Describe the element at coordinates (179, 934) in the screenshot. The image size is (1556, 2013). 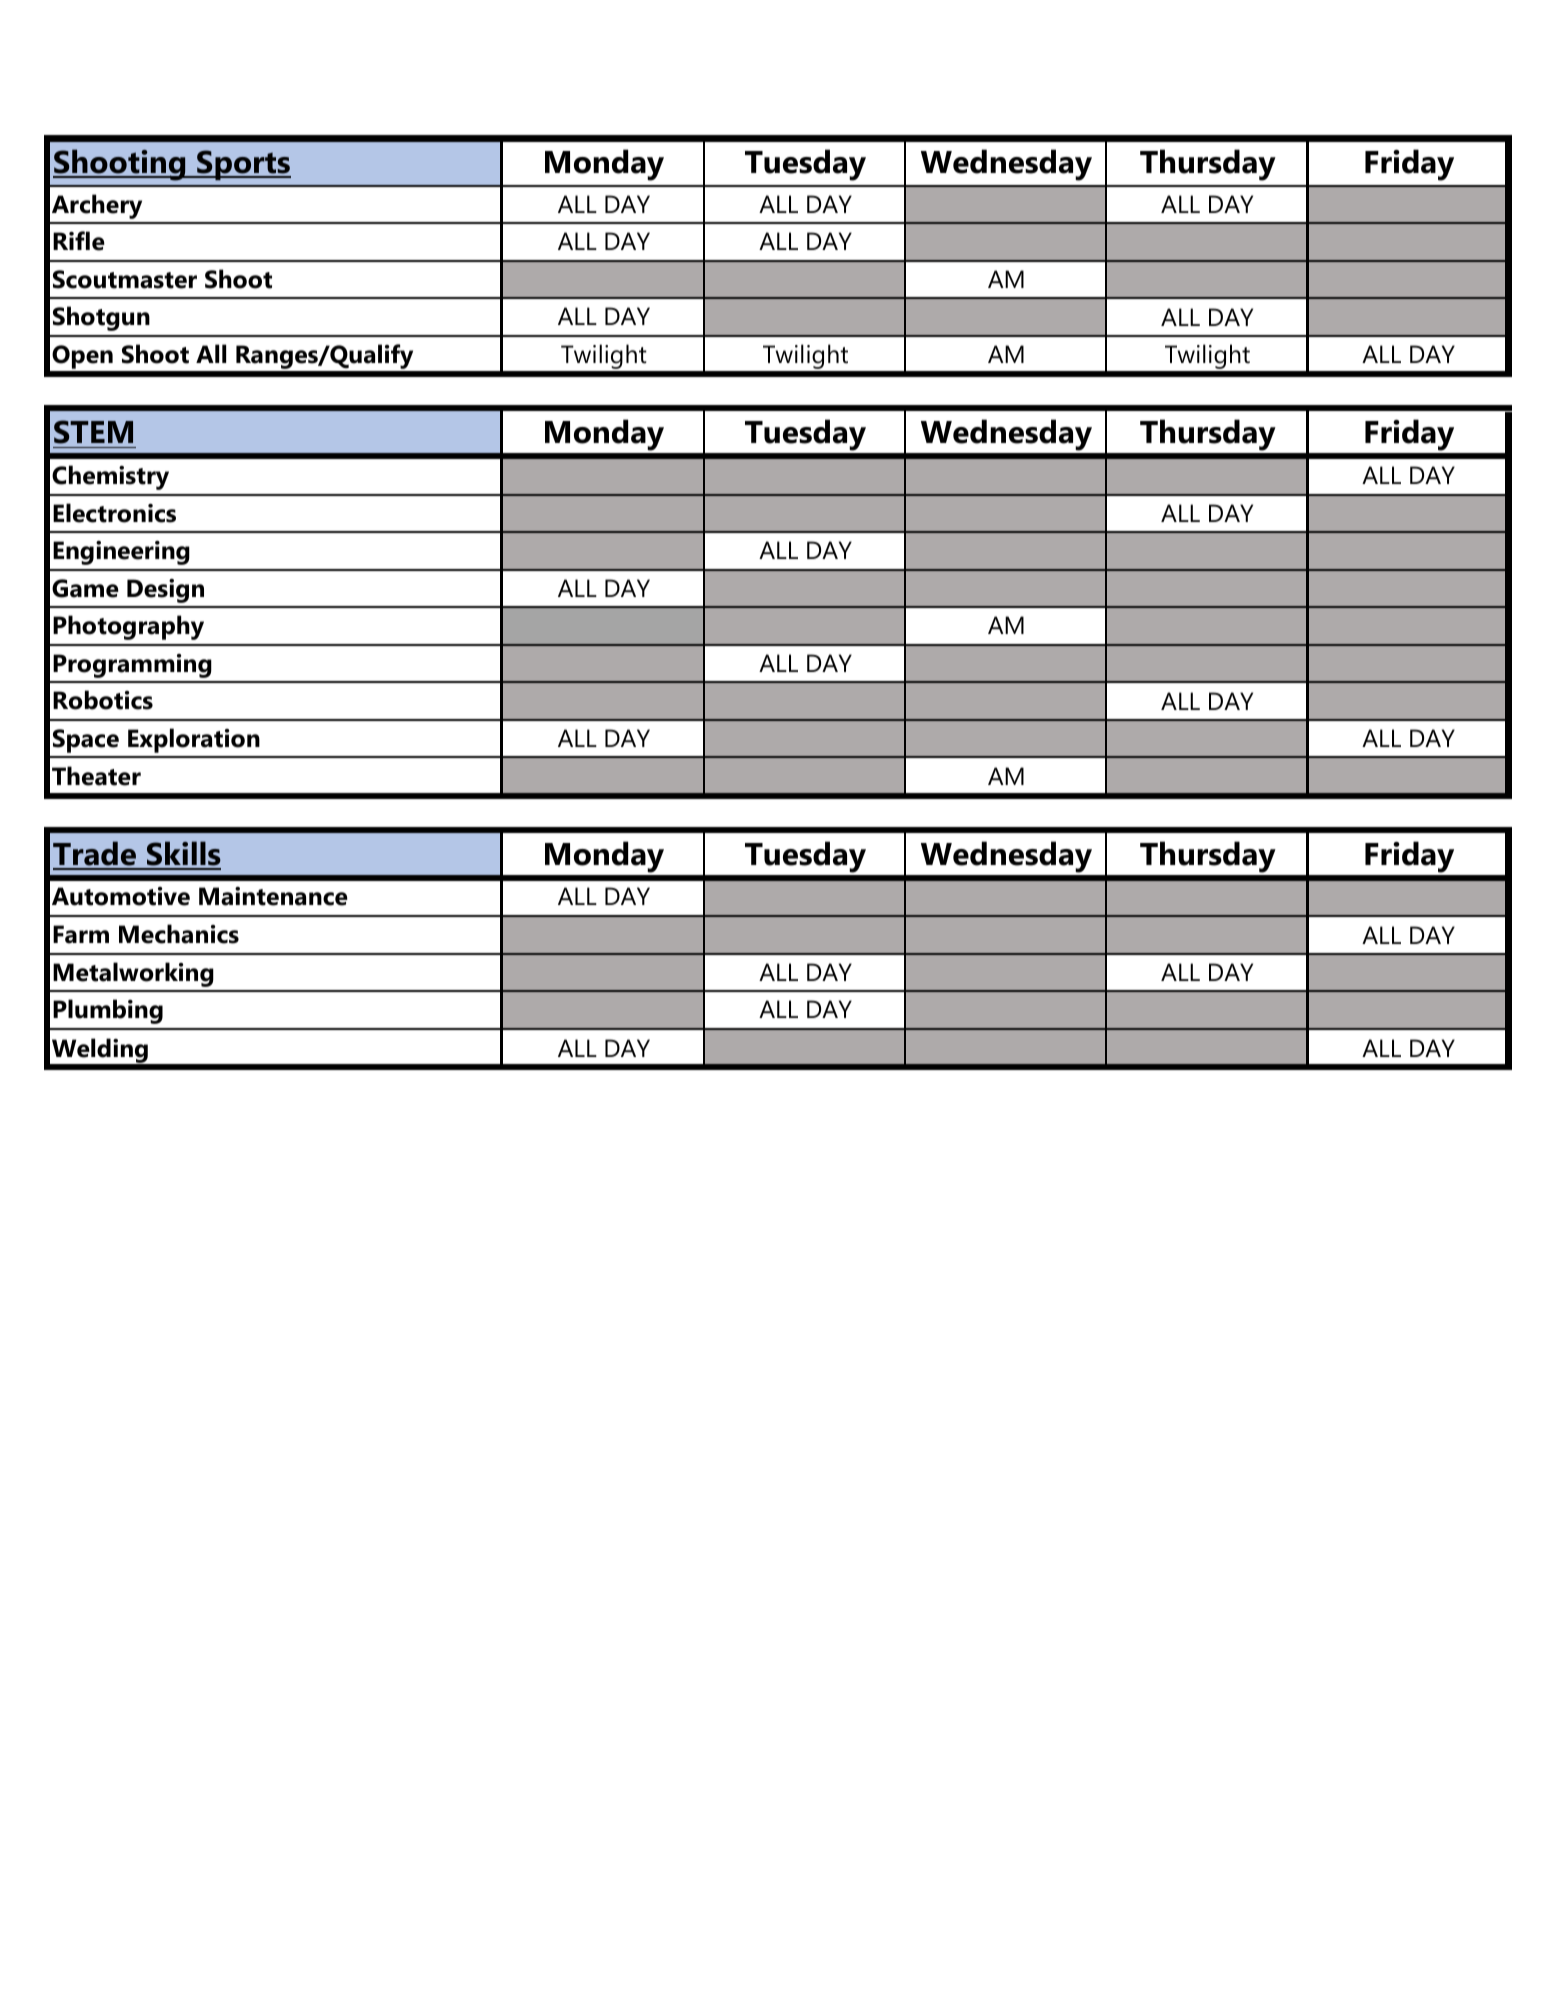
I see `Mechanics` at that location.
